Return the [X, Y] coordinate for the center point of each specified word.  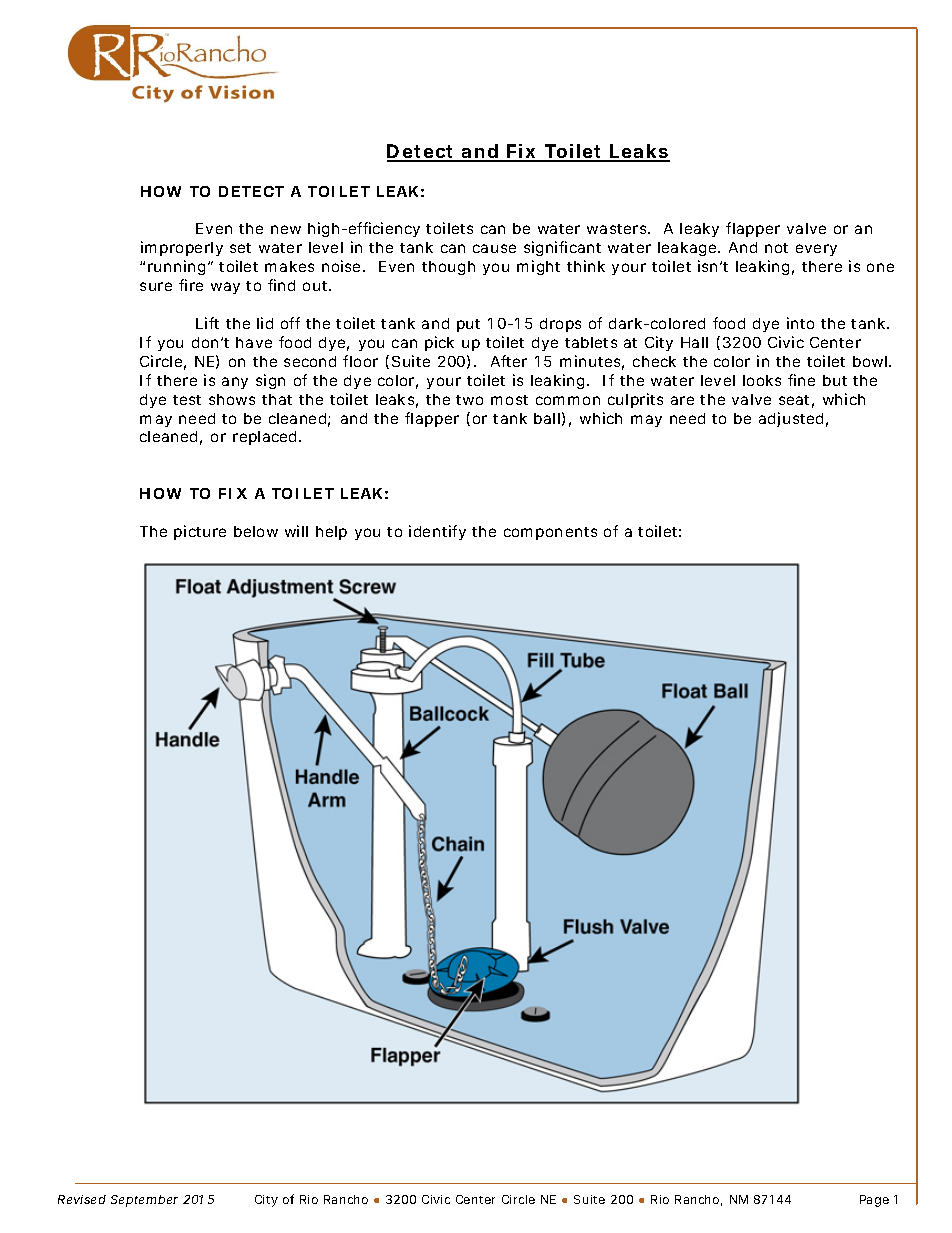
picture [200, 532]
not [776, 248]
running [176, 267]
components [550, 533]
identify [437, 532]
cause [494, 248]
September [144, 1201]
